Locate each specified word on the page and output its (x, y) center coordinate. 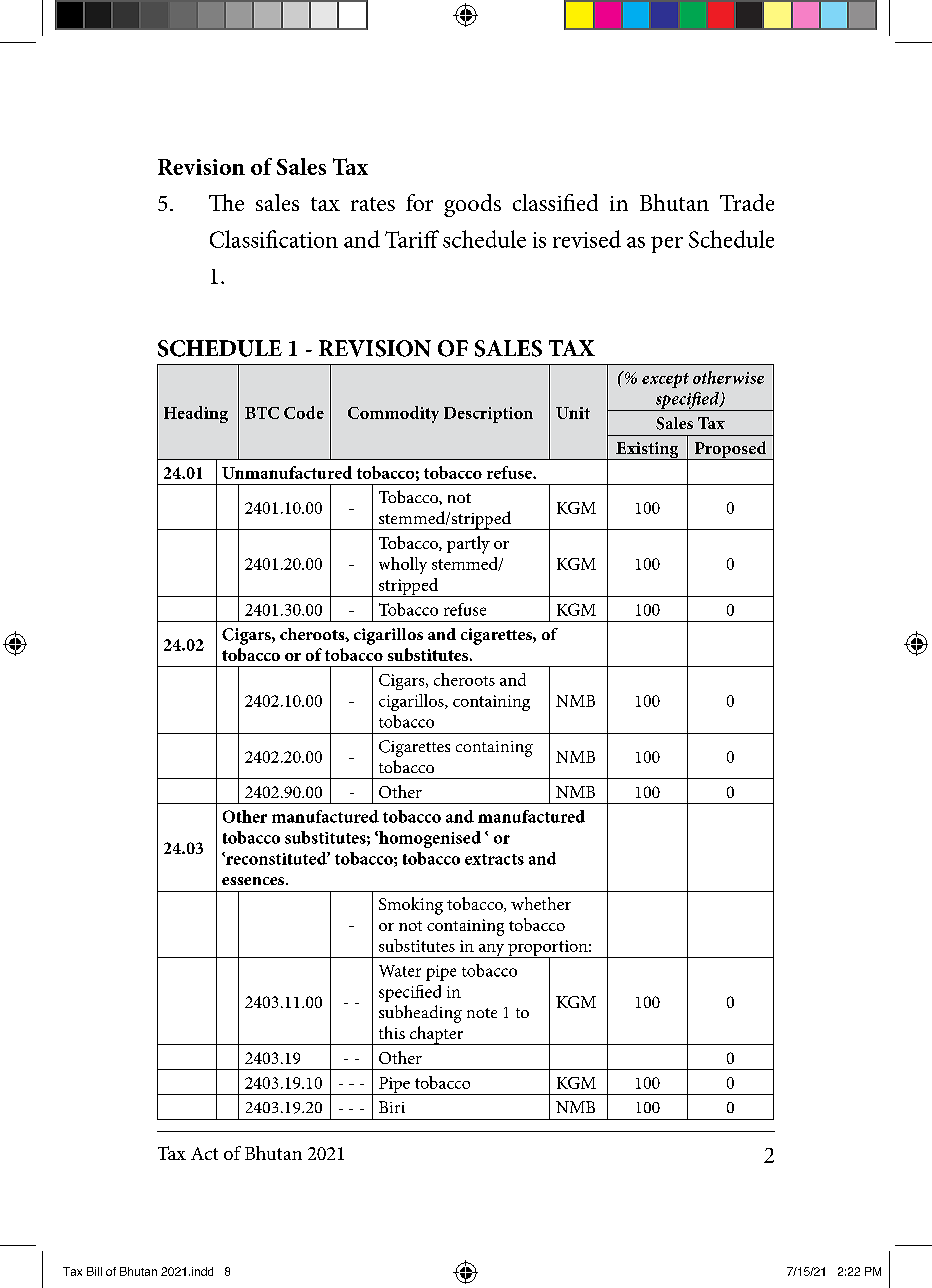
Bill (94, 1271)
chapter (436, 1035)
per (667, 244)
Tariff (412, 239)
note (482, 1013)
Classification (274, 239)
